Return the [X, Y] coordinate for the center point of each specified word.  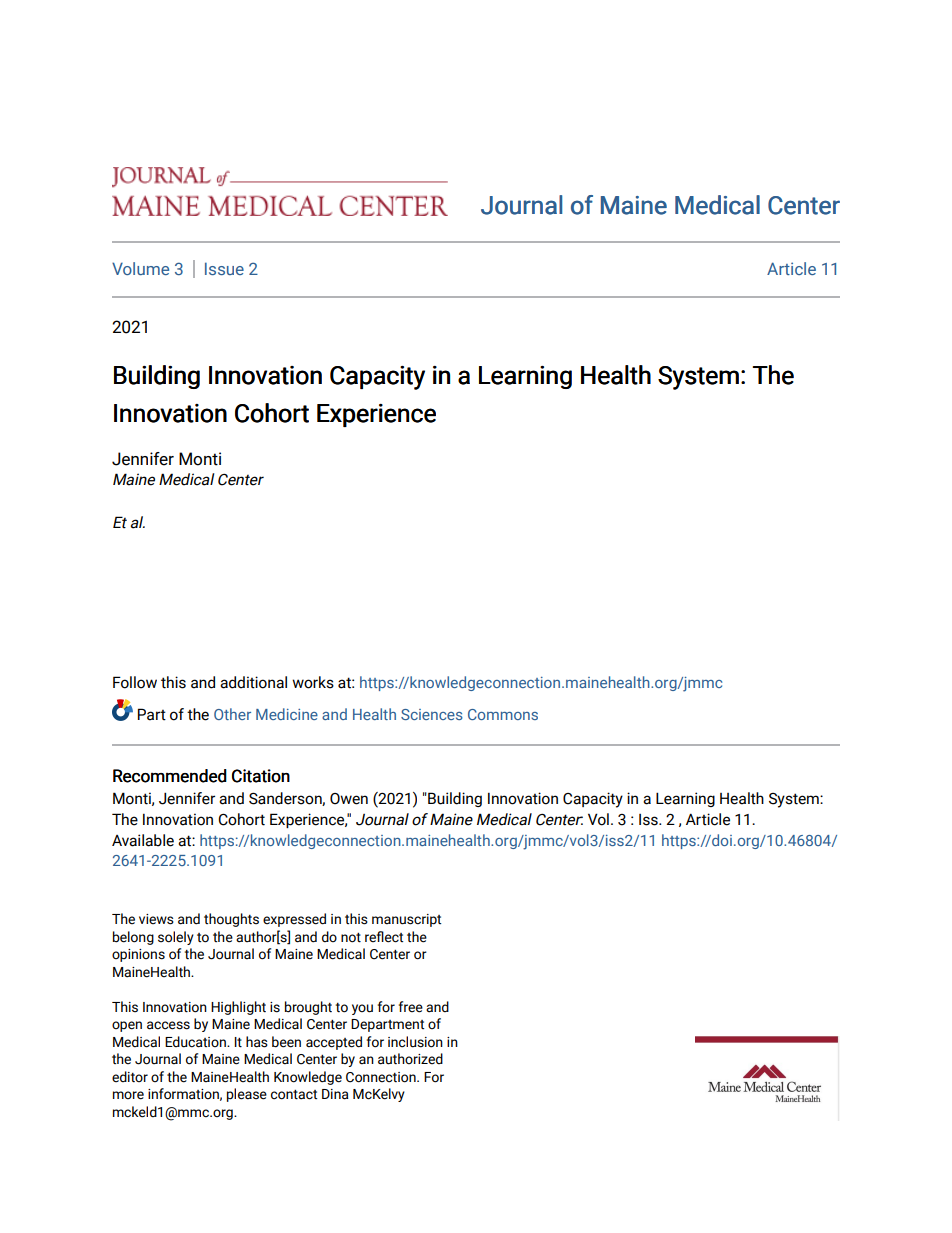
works [313, 682]
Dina [335, 1094]
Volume [140, 268]
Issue [224, 268]
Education [196, 1042]
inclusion [415, 1042]
